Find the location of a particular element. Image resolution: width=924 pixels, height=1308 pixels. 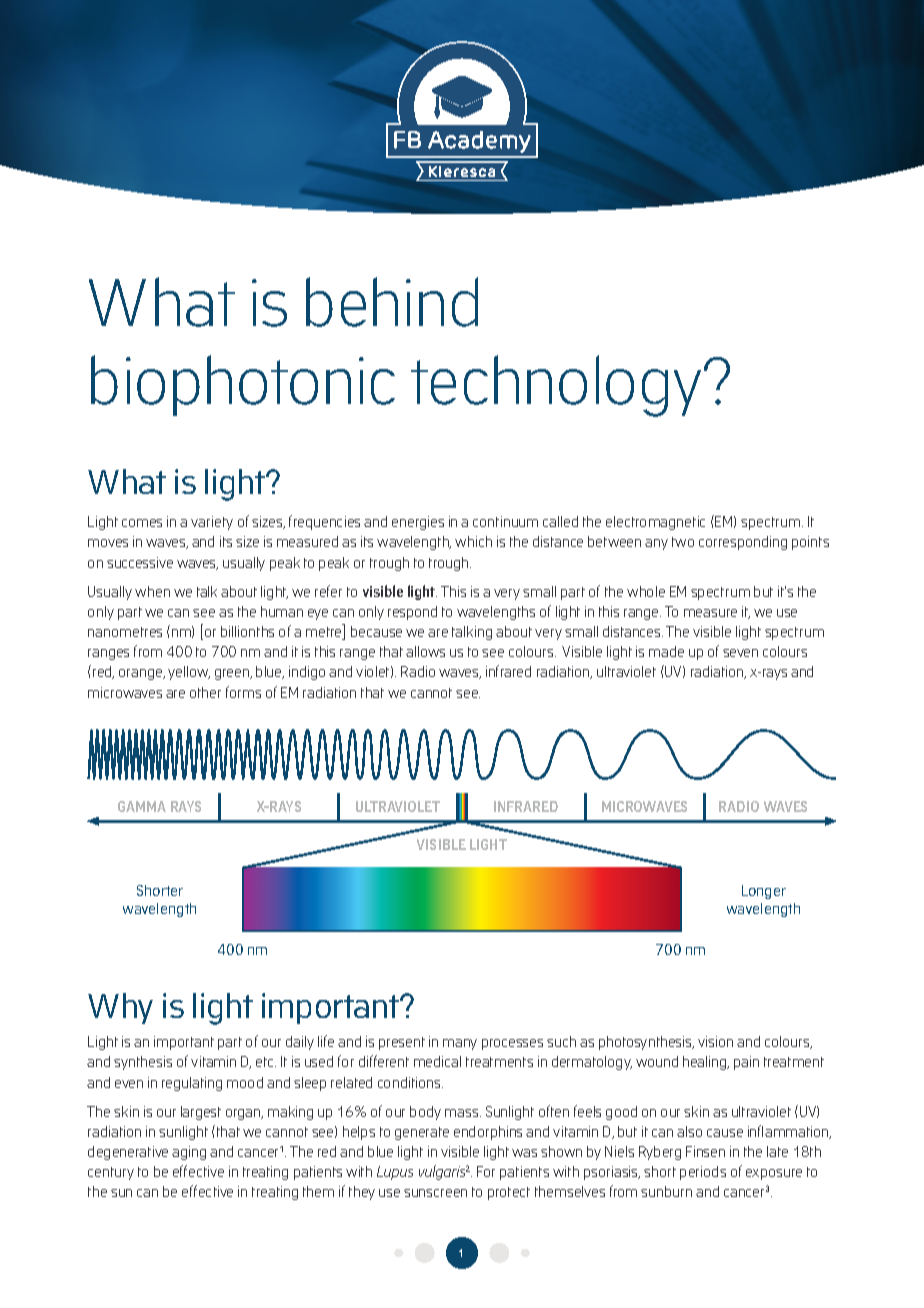

allows is located at coordinates (425, 651).
